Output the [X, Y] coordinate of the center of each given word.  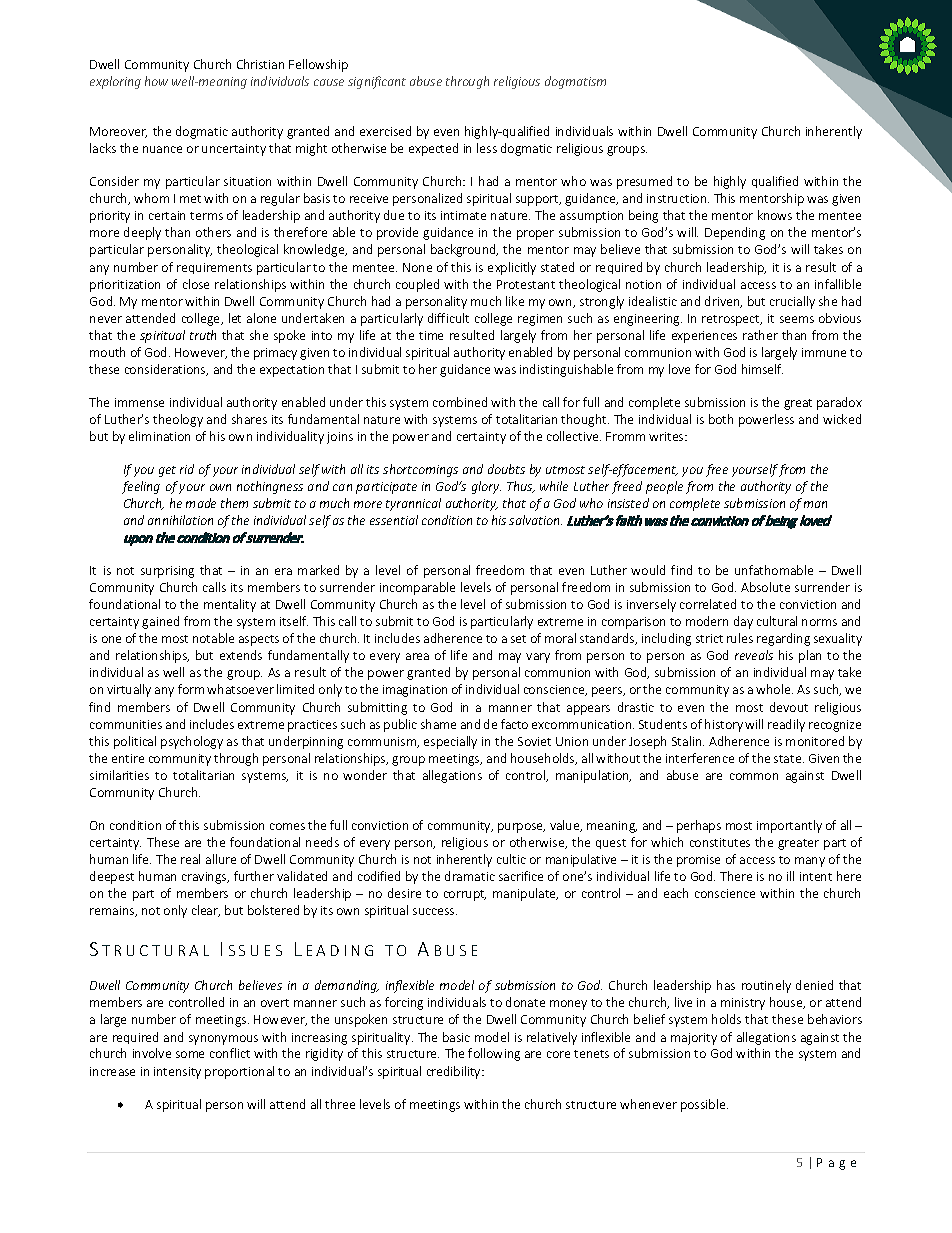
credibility [455, 1072]
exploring [115, 82]
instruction [678, 198]
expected [433, 149]
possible [704, 1105]
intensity [177, 1073]
